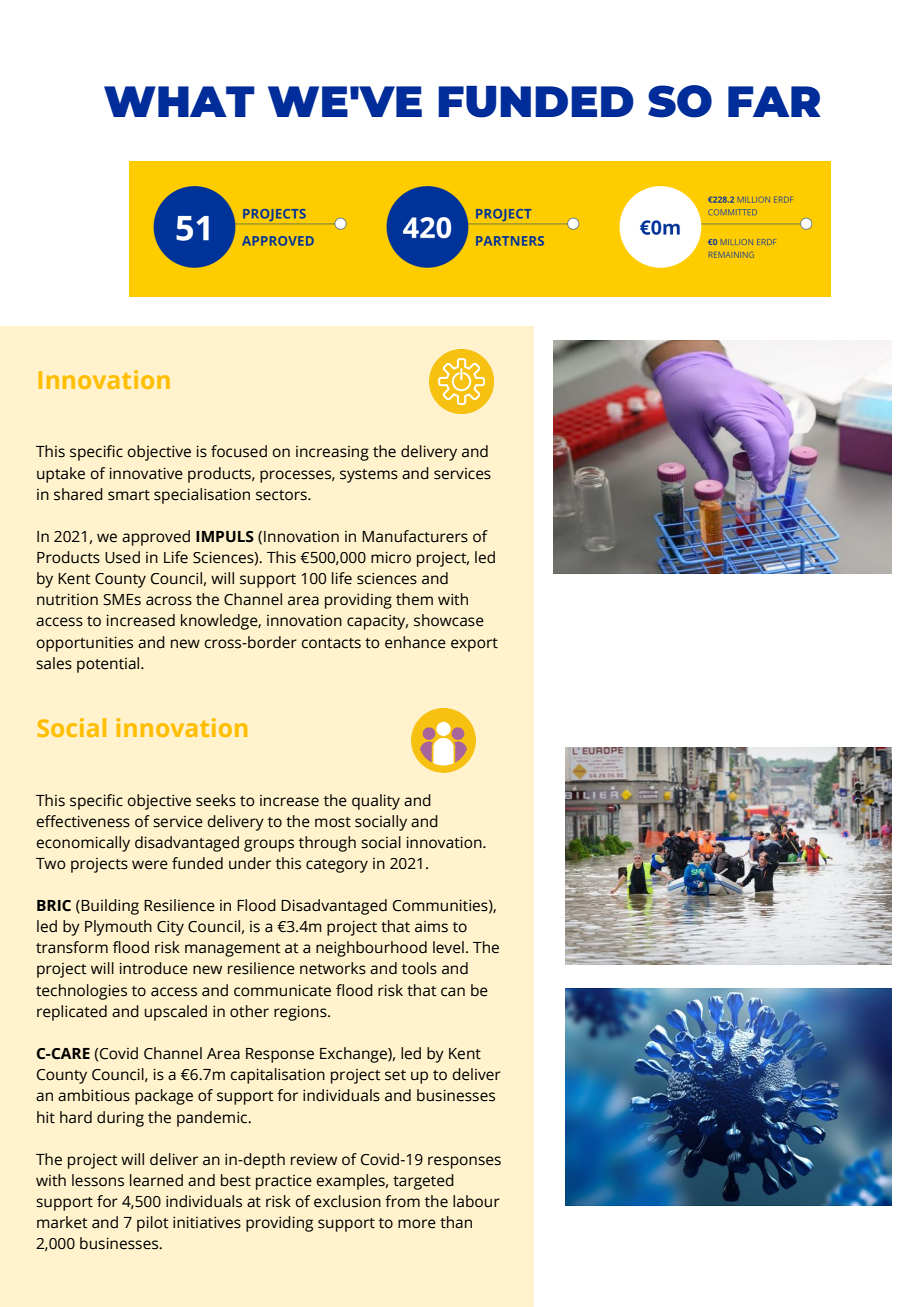  I want to click on systems, so click(369, 476).
